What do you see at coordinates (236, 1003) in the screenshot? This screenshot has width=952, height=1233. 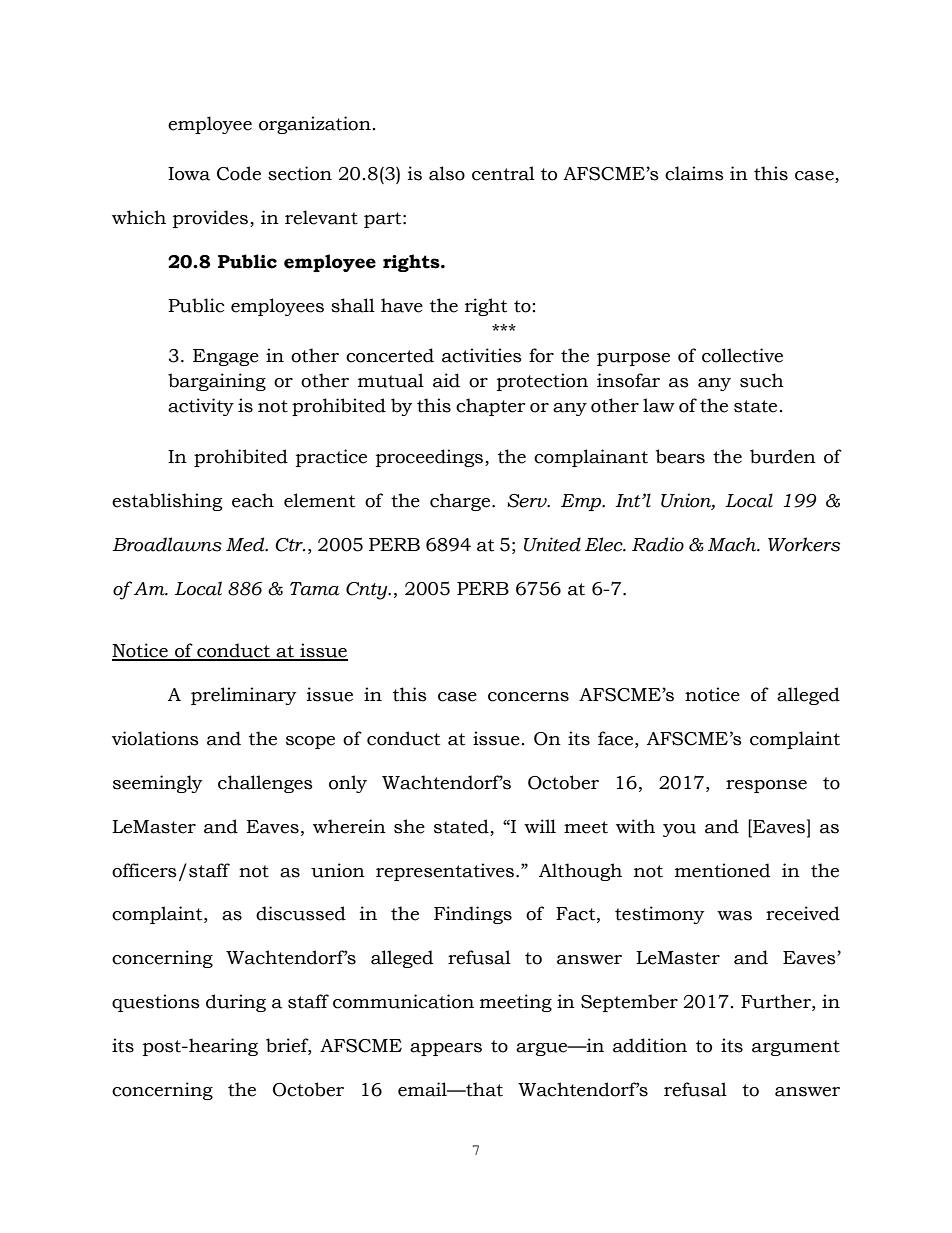 I see `during` at bounding box center [236, 1003].
